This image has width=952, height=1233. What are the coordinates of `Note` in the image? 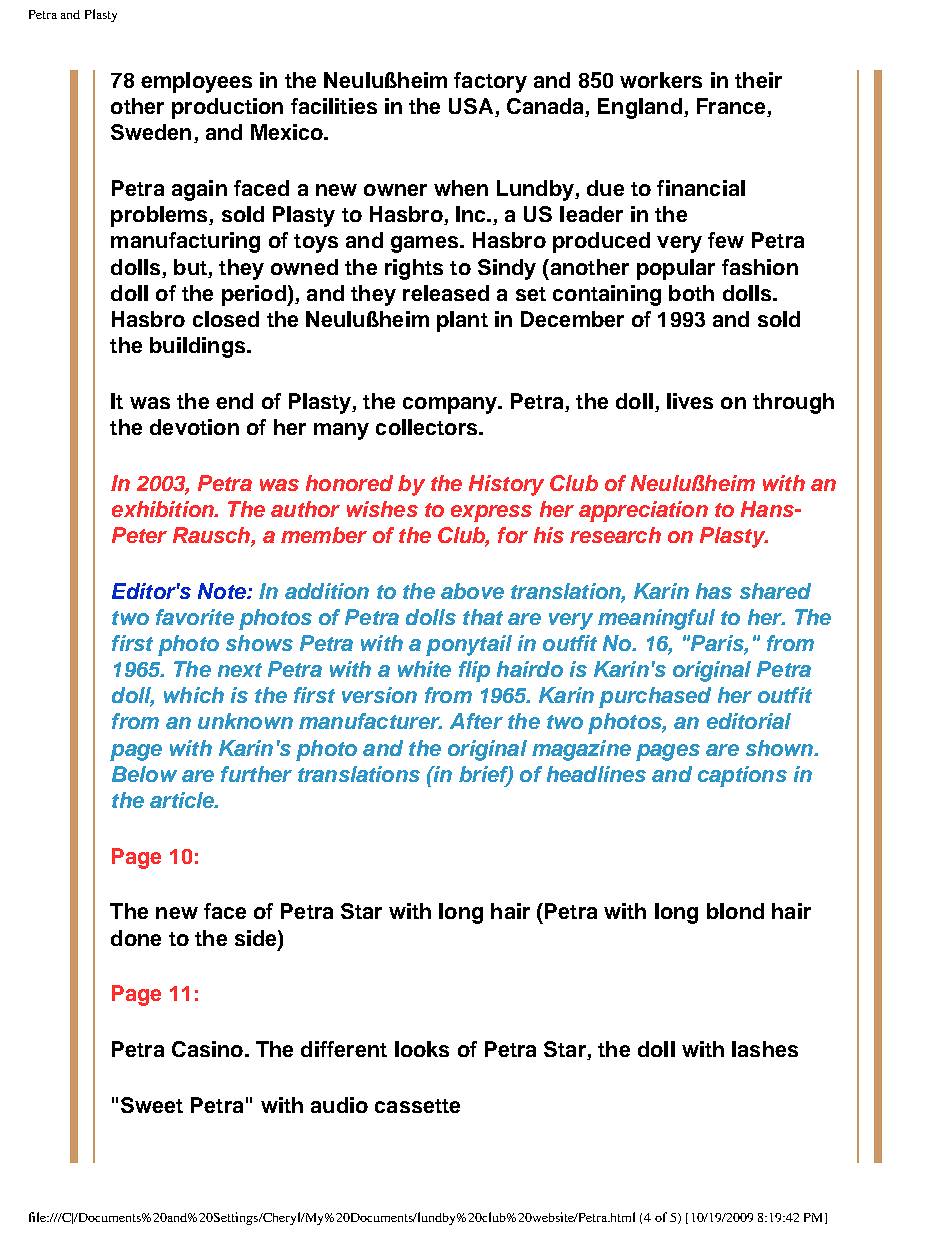 It's located at (223, 591).
